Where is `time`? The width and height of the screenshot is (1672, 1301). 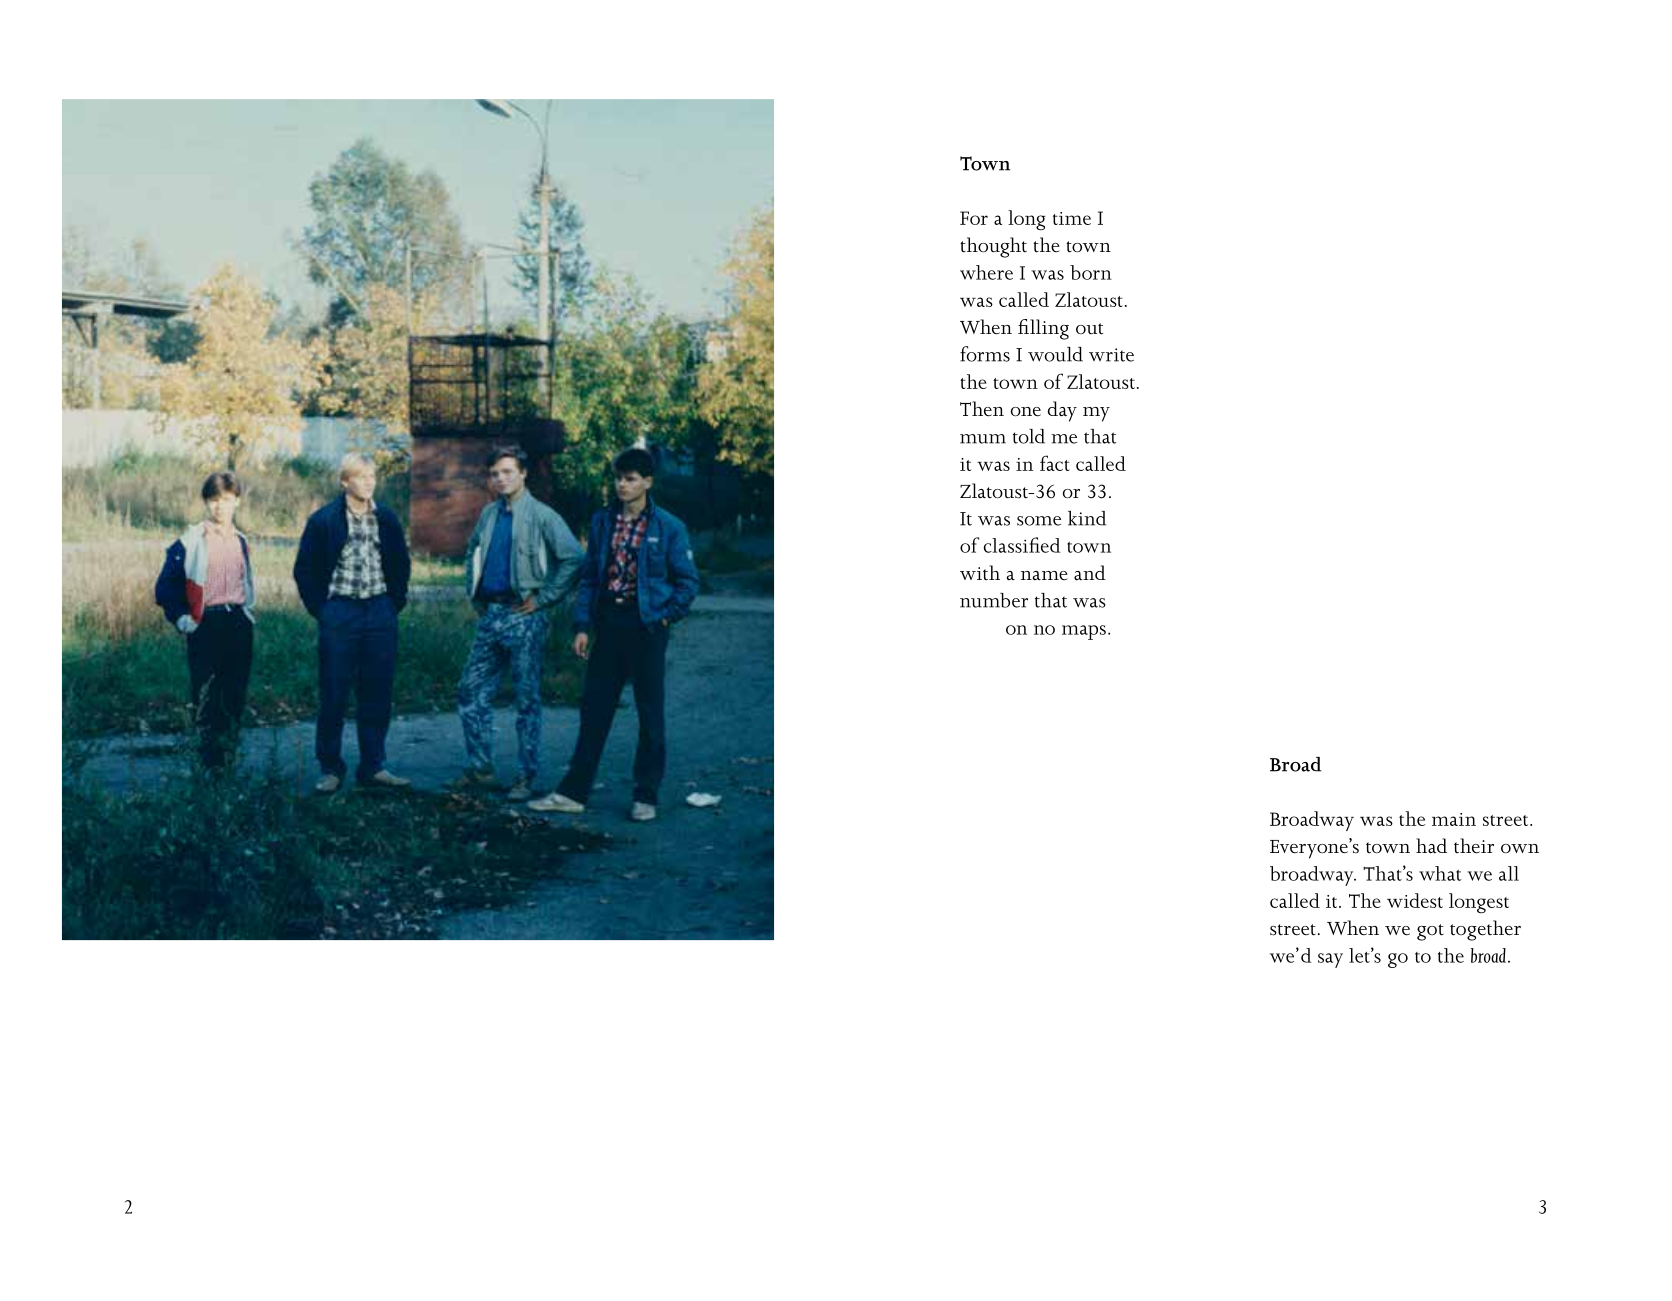 time is located at coordinates (1072, 218).
